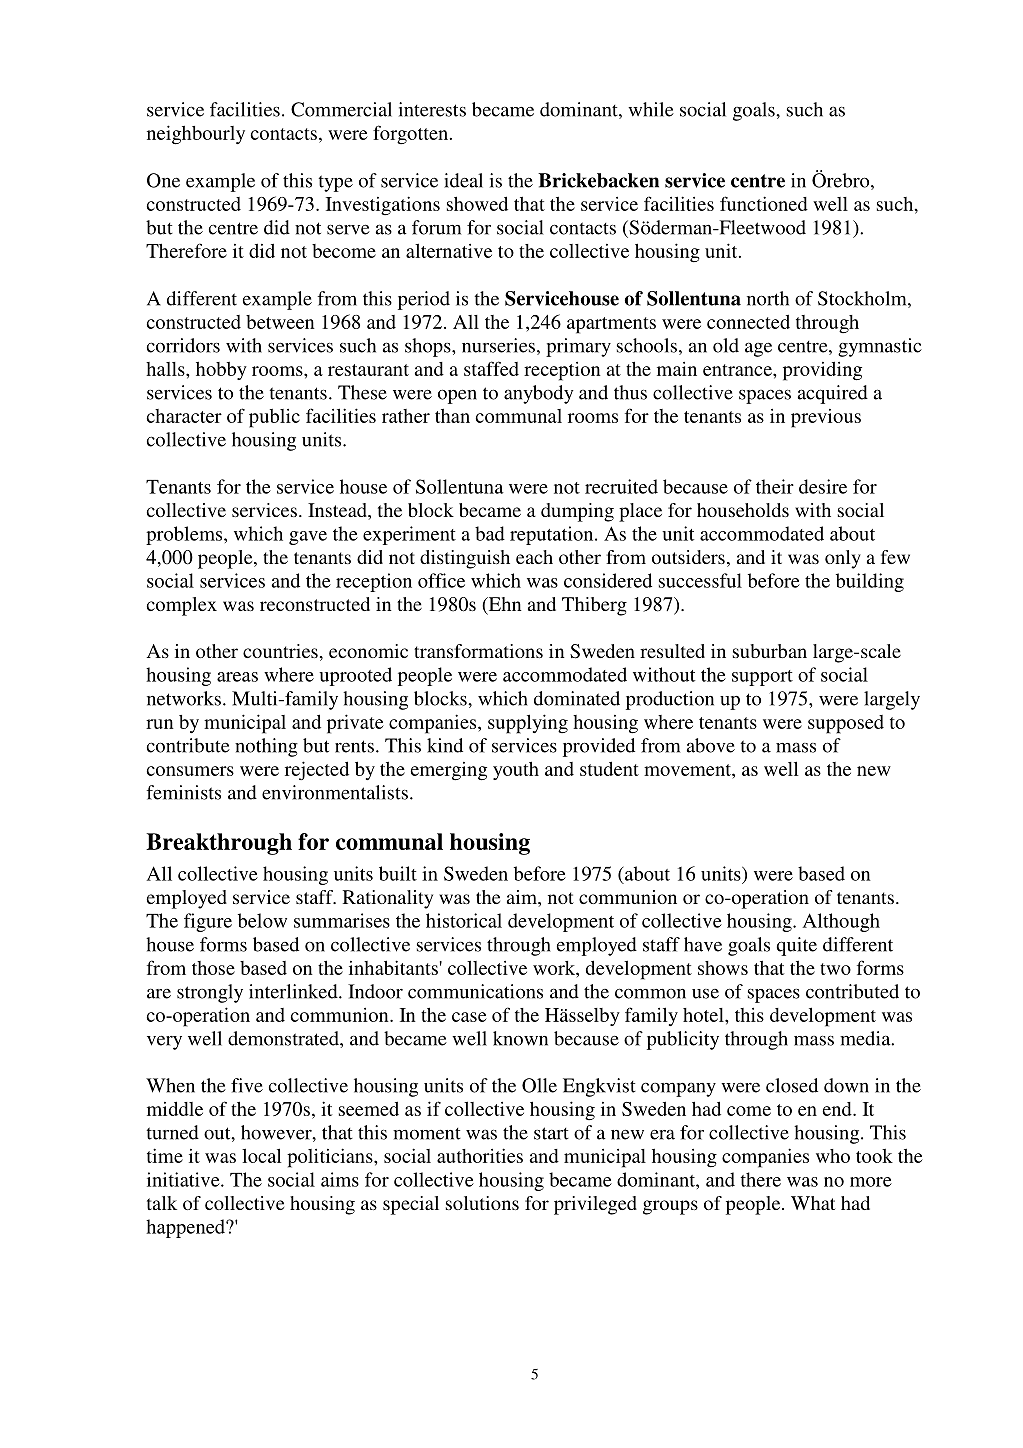 This image has height=1448, width=1023. What do you see at coordinates (463, 180) in the image?
I see `ideal` at bounding box center [463, 180].
